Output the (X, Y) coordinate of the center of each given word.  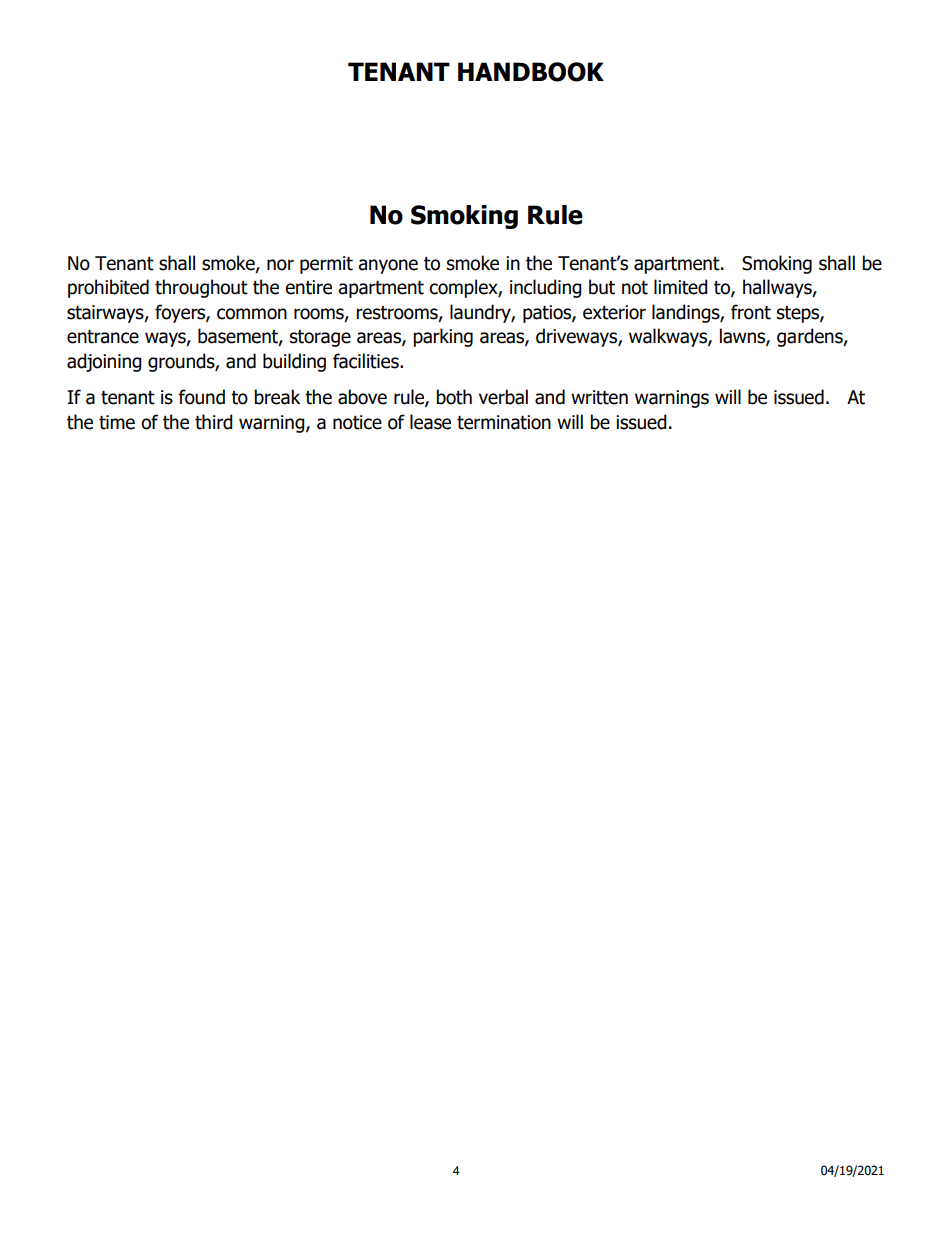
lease (430, 422)
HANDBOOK (531, 72)
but (602, 287)
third (214, 422)
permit (326, 265)
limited (681, 287)
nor (280, 265)
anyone (388, 266)
